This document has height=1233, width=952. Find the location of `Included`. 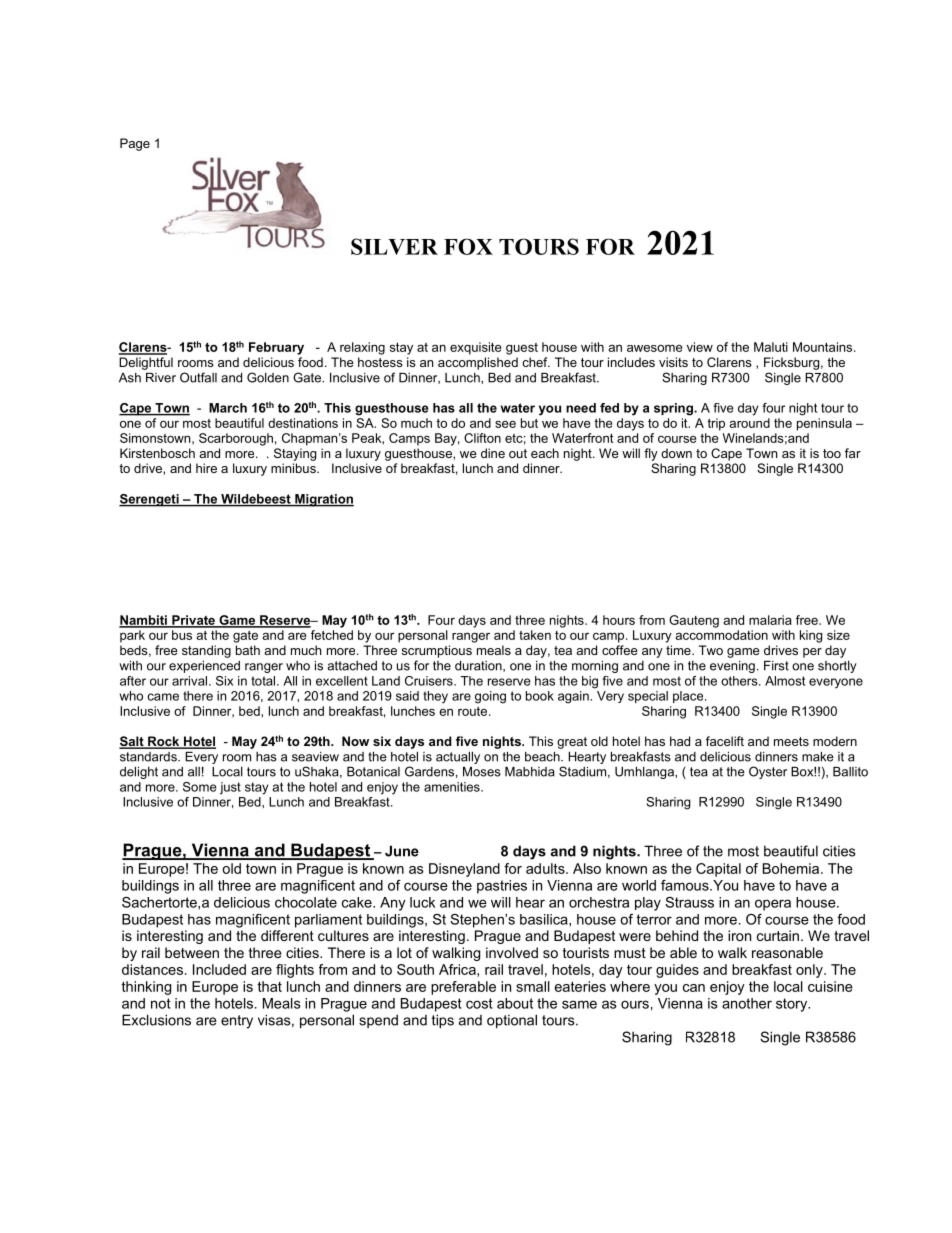

Included is located at coordinates (219, 969).
